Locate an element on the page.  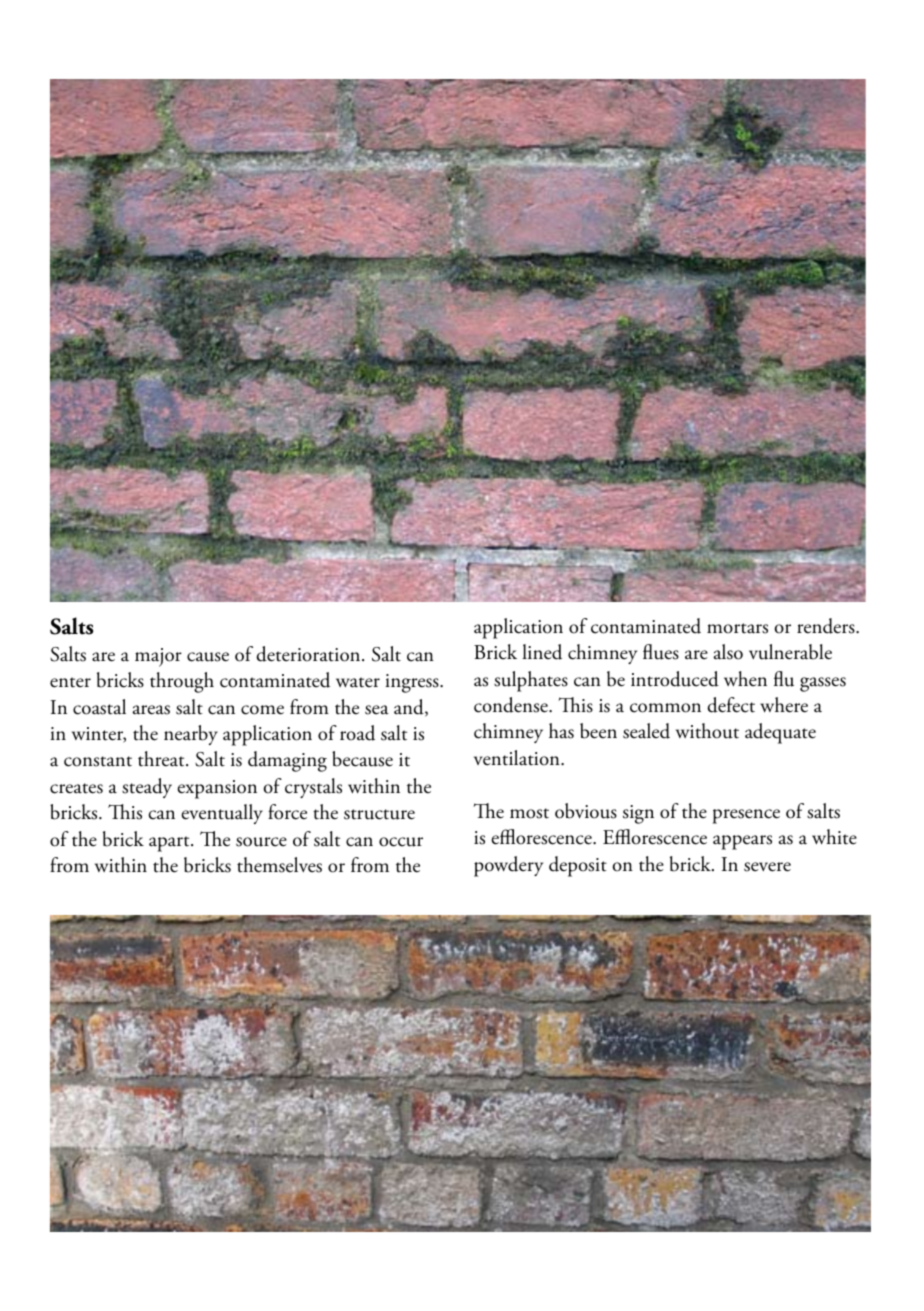
ingress is located at coordinates (413, 683).
